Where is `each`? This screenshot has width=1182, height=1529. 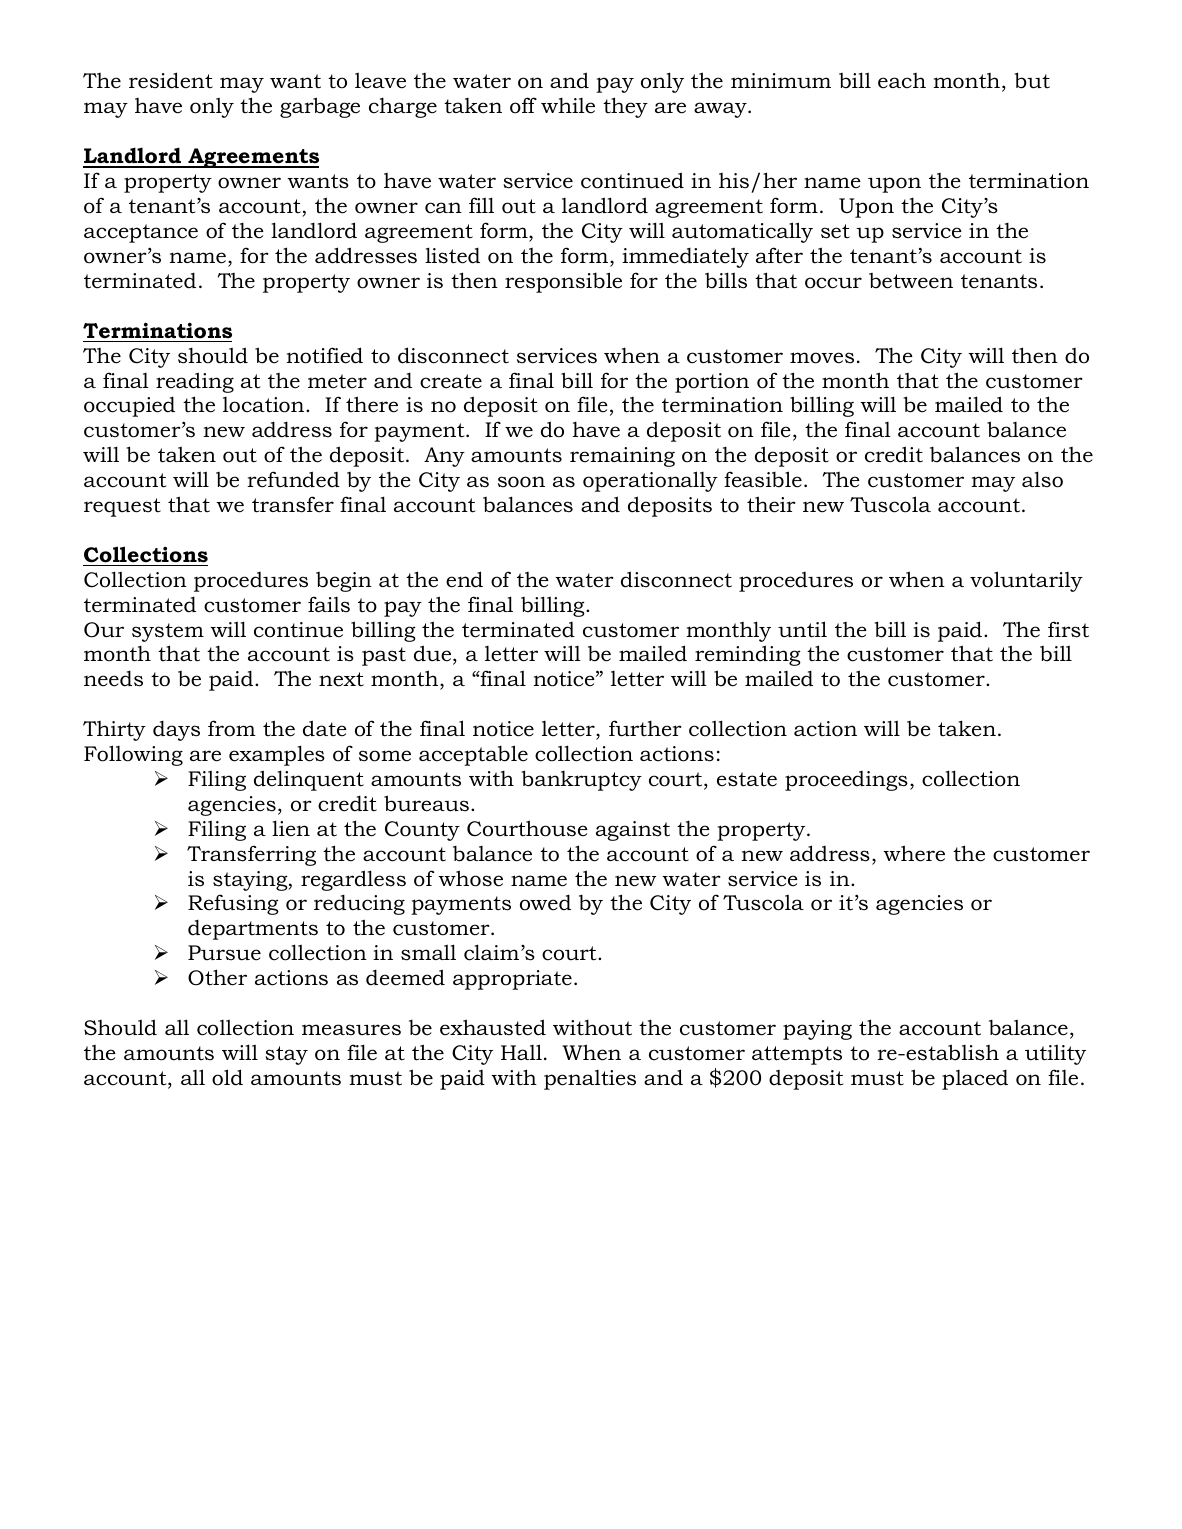 each is located at coordinates (902, 81).
